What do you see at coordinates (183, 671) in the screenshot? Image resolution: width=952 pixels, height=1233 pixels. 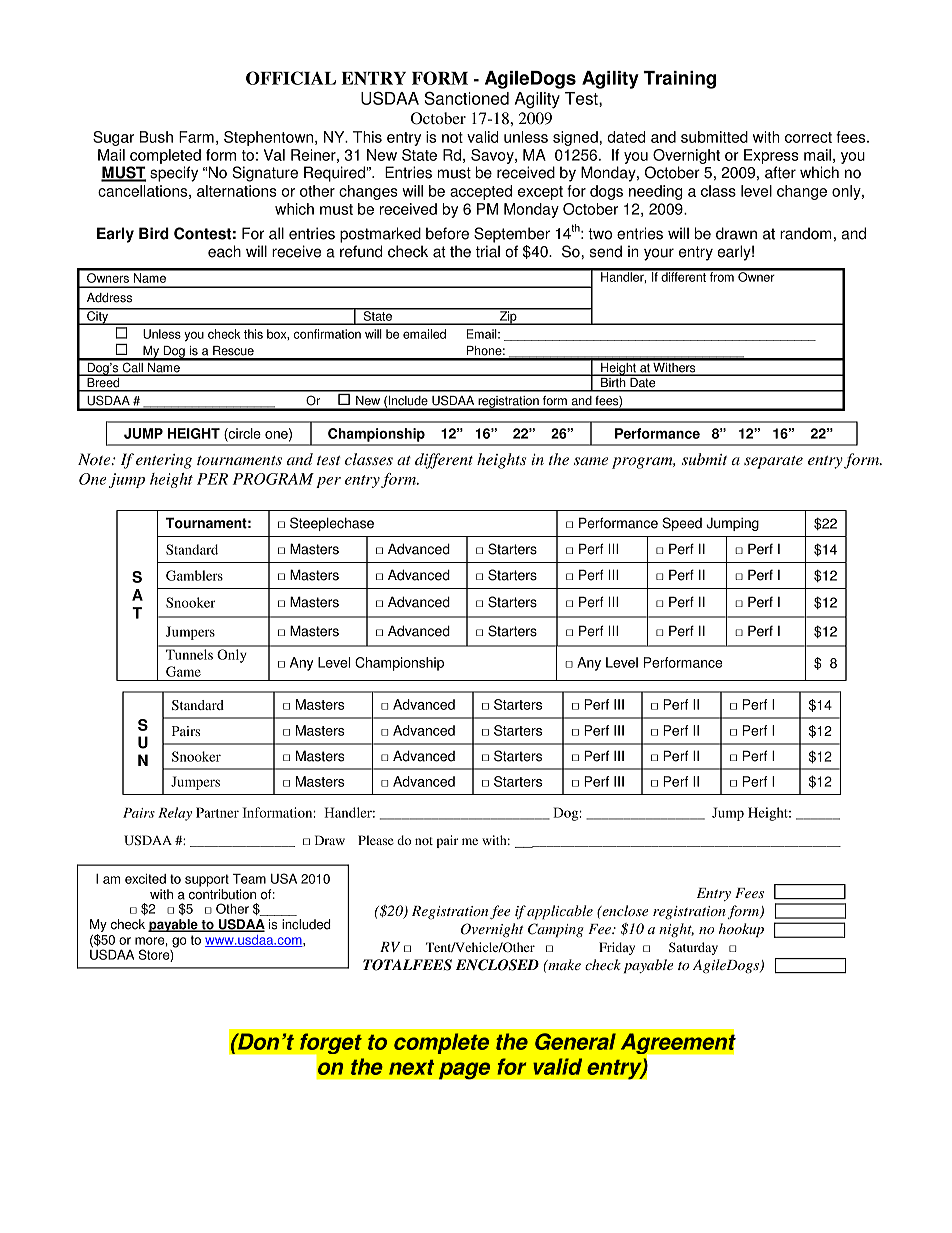 I see `Game` at bounding box center [183, 671].
